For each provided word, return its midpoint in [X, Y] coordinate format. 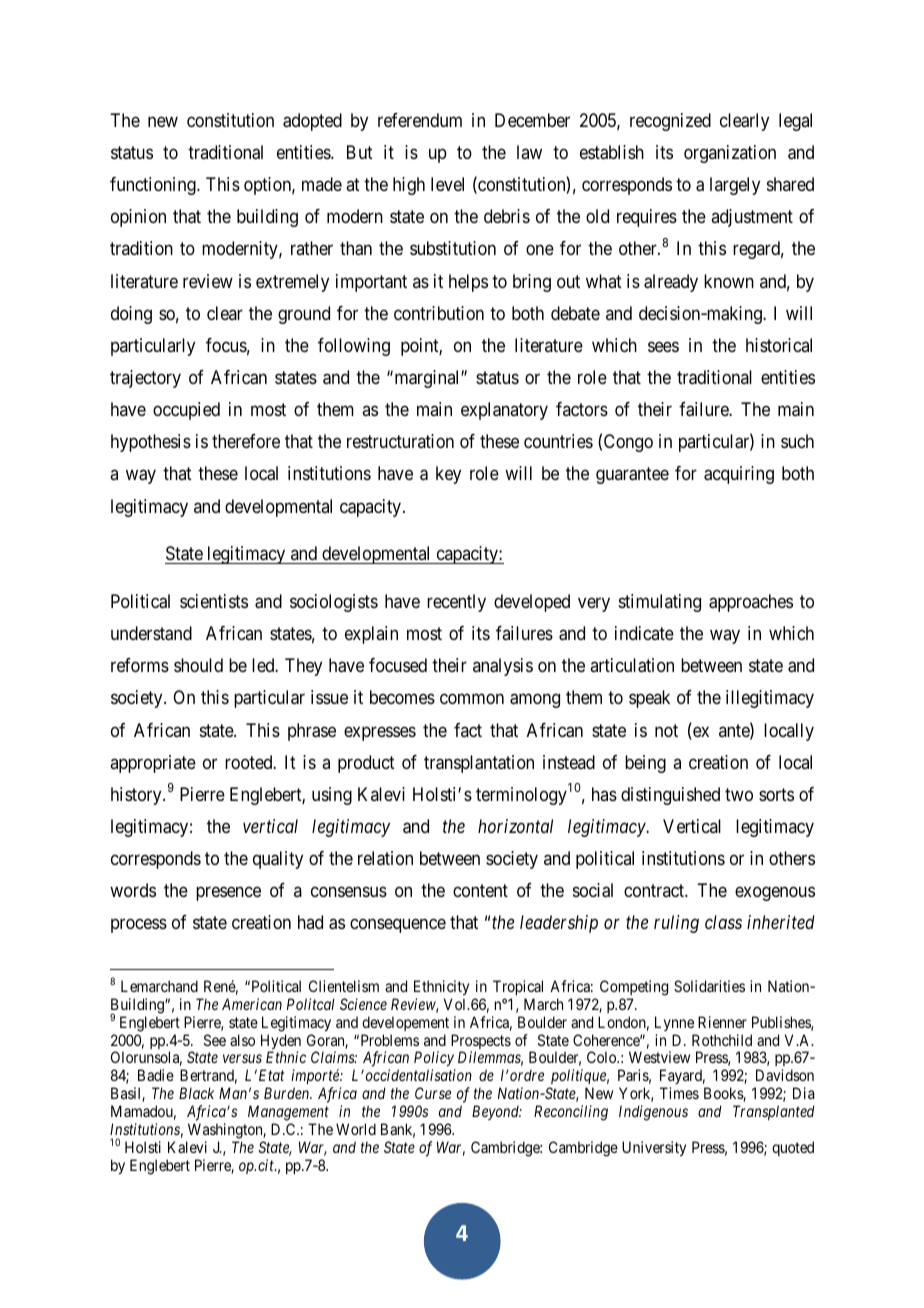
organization [730, 154]
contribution [439, 313]
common [472, 699]
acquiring [739, 475]
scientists [214, 601]
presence [228, 894]
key [448, 475]
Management [288, 1113]
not [666, 730]
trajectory [145, 379]
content [480, 891]
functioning [154, 186]
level [447, 184]
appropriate [153, 764]
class [723, 922]
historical [779, 345]
